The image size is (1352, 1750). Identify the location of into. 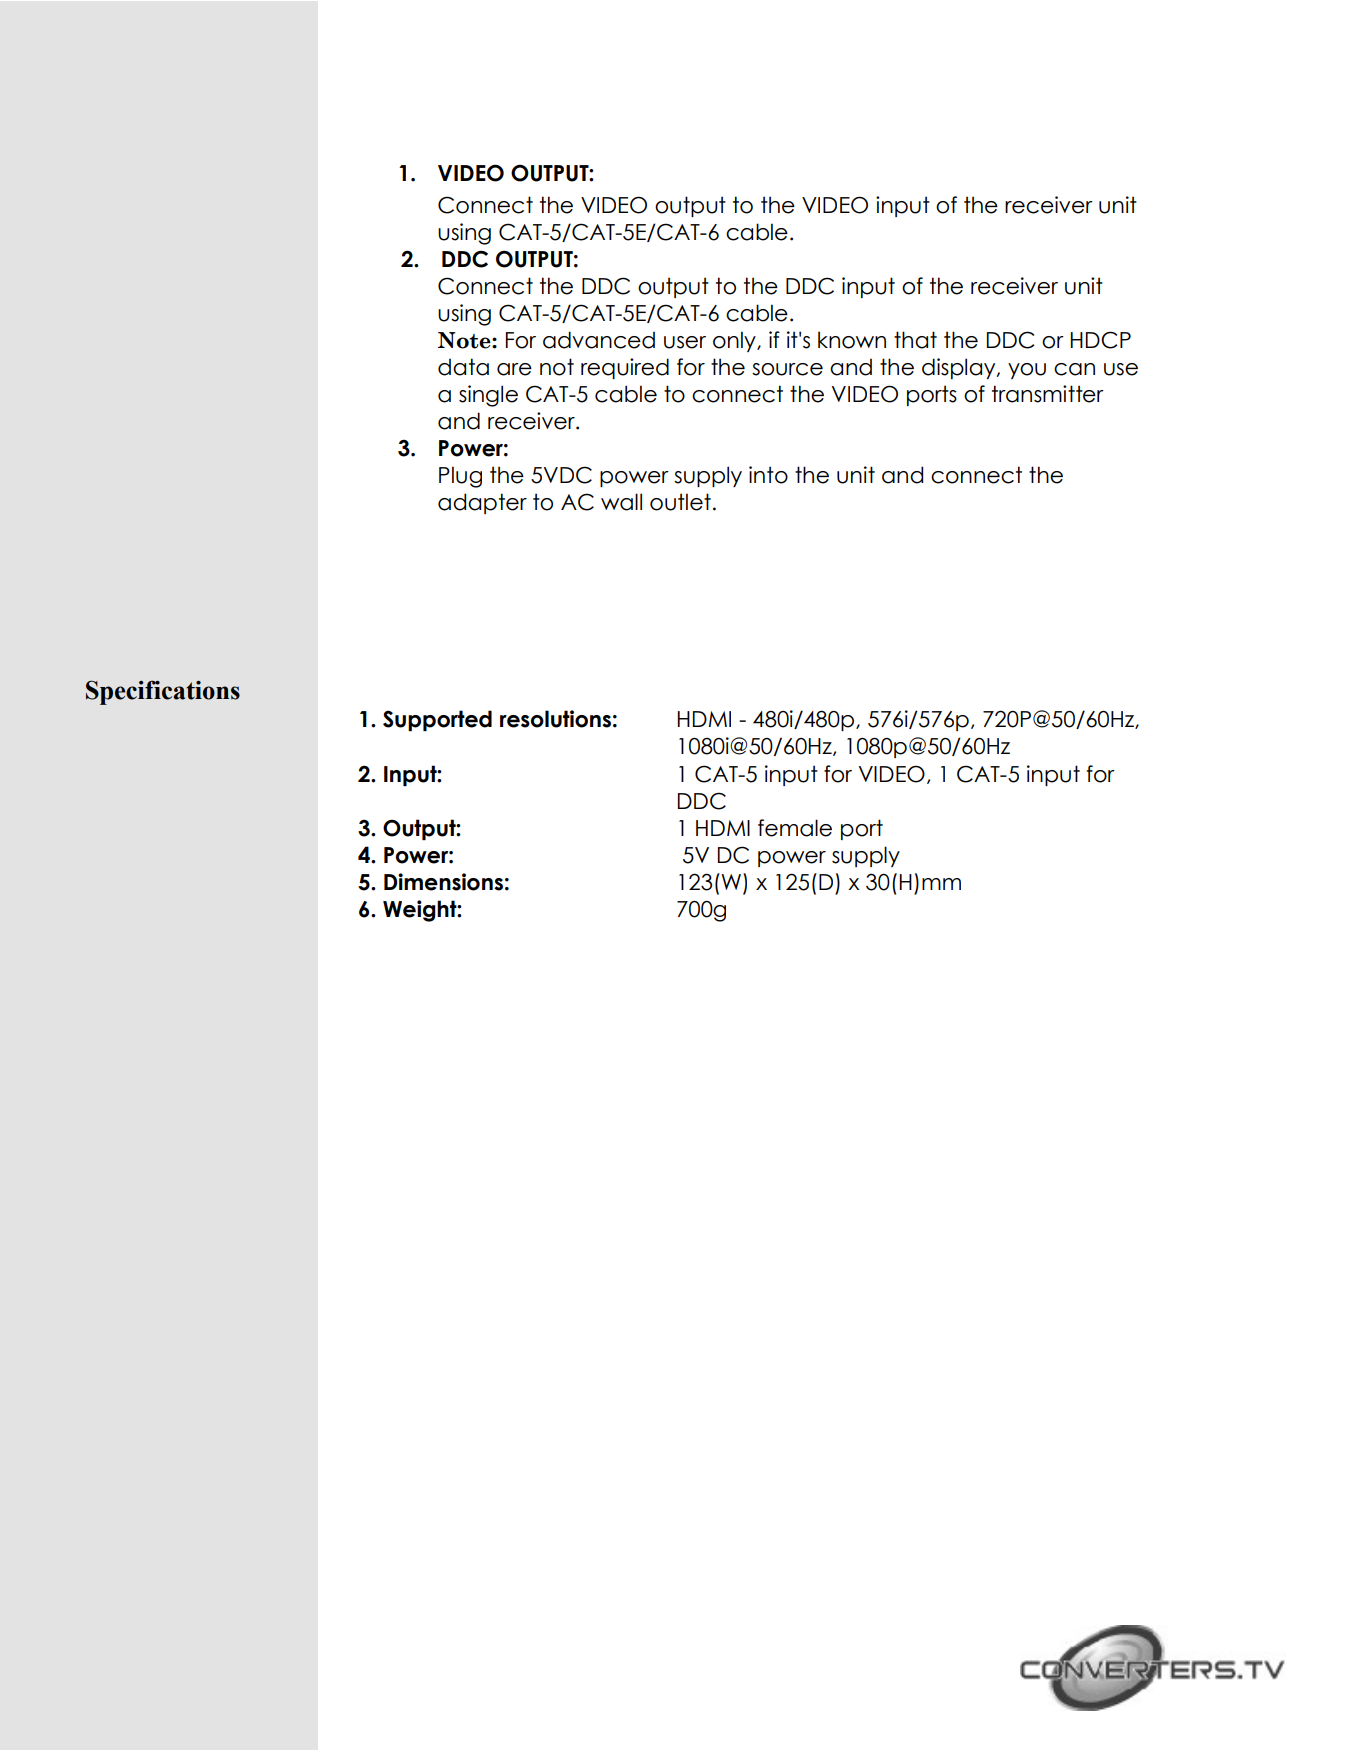
(768, 475).
